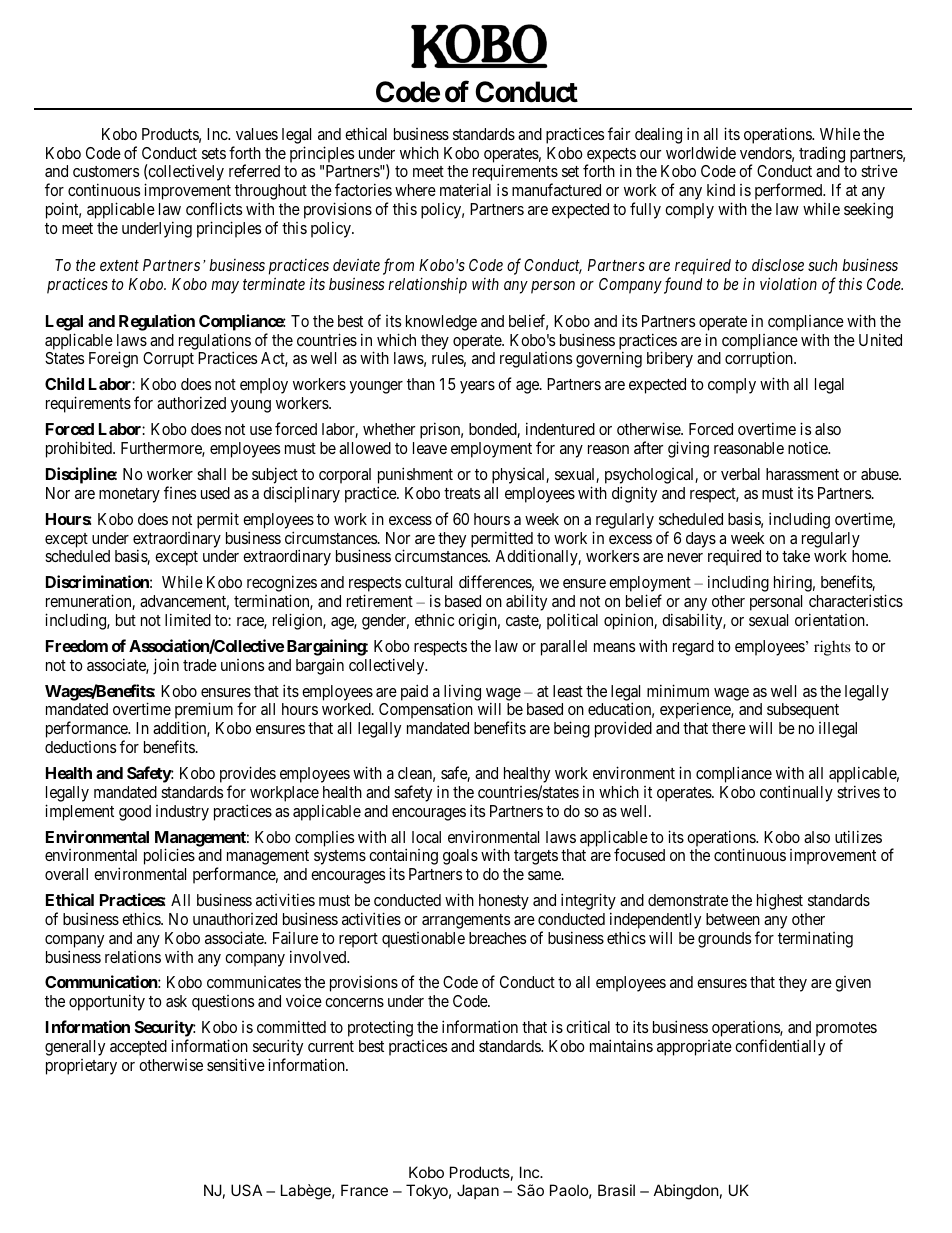  Describe the element at coordinates (214, 153) in the document. I see `sets` at that location.
